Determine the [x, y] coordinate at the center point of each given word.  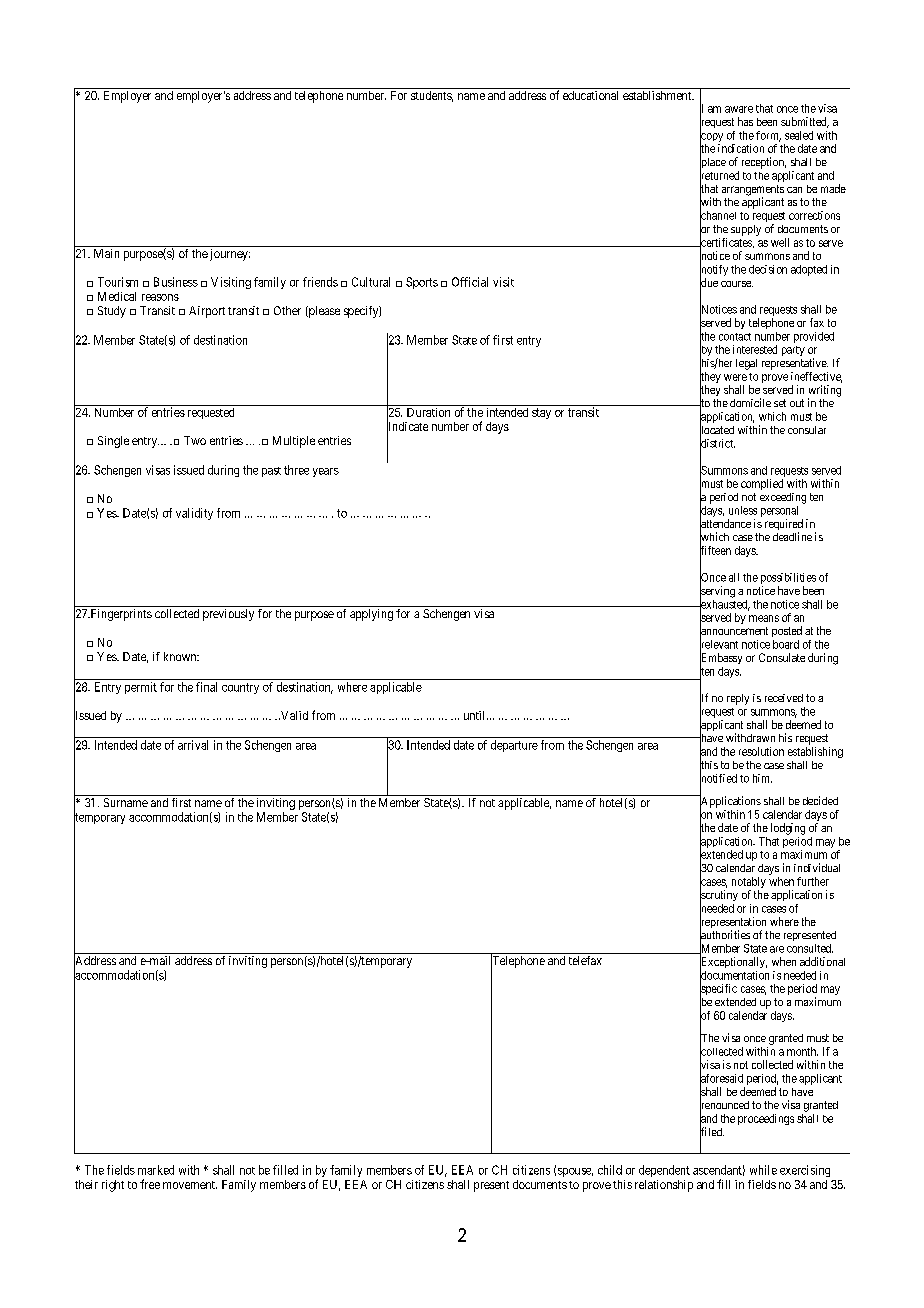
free [150, 1184]
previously [228, 615]
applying [371, 615]
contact [735, 337]
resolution [761, 751]
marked [156, 1170]
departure [514, 746]
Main [106, 253]
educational [590, 95]
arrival [193, 745]
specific [718, 990]
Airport [207, 312]
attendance [725, 523]
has [745, 121]
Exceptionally [733, 963]
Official [470, 282]
